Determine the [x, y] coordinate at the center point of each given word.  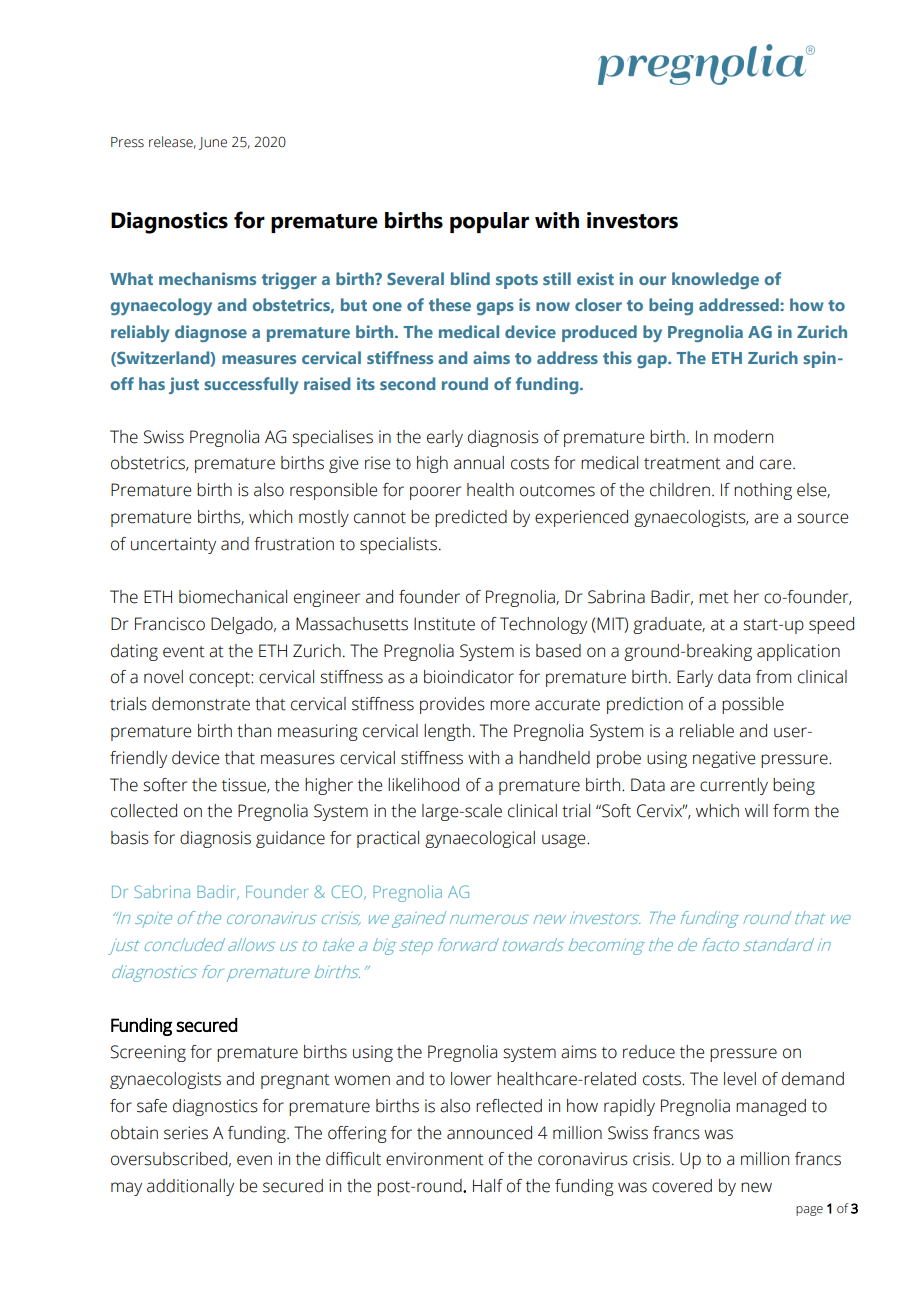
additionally [190, 1187]
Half [488, 1186]
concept [220, 679]
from [773, 677]
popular [489, 222]
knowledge [715, 280]
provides [452, 705]
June [213, 143]
